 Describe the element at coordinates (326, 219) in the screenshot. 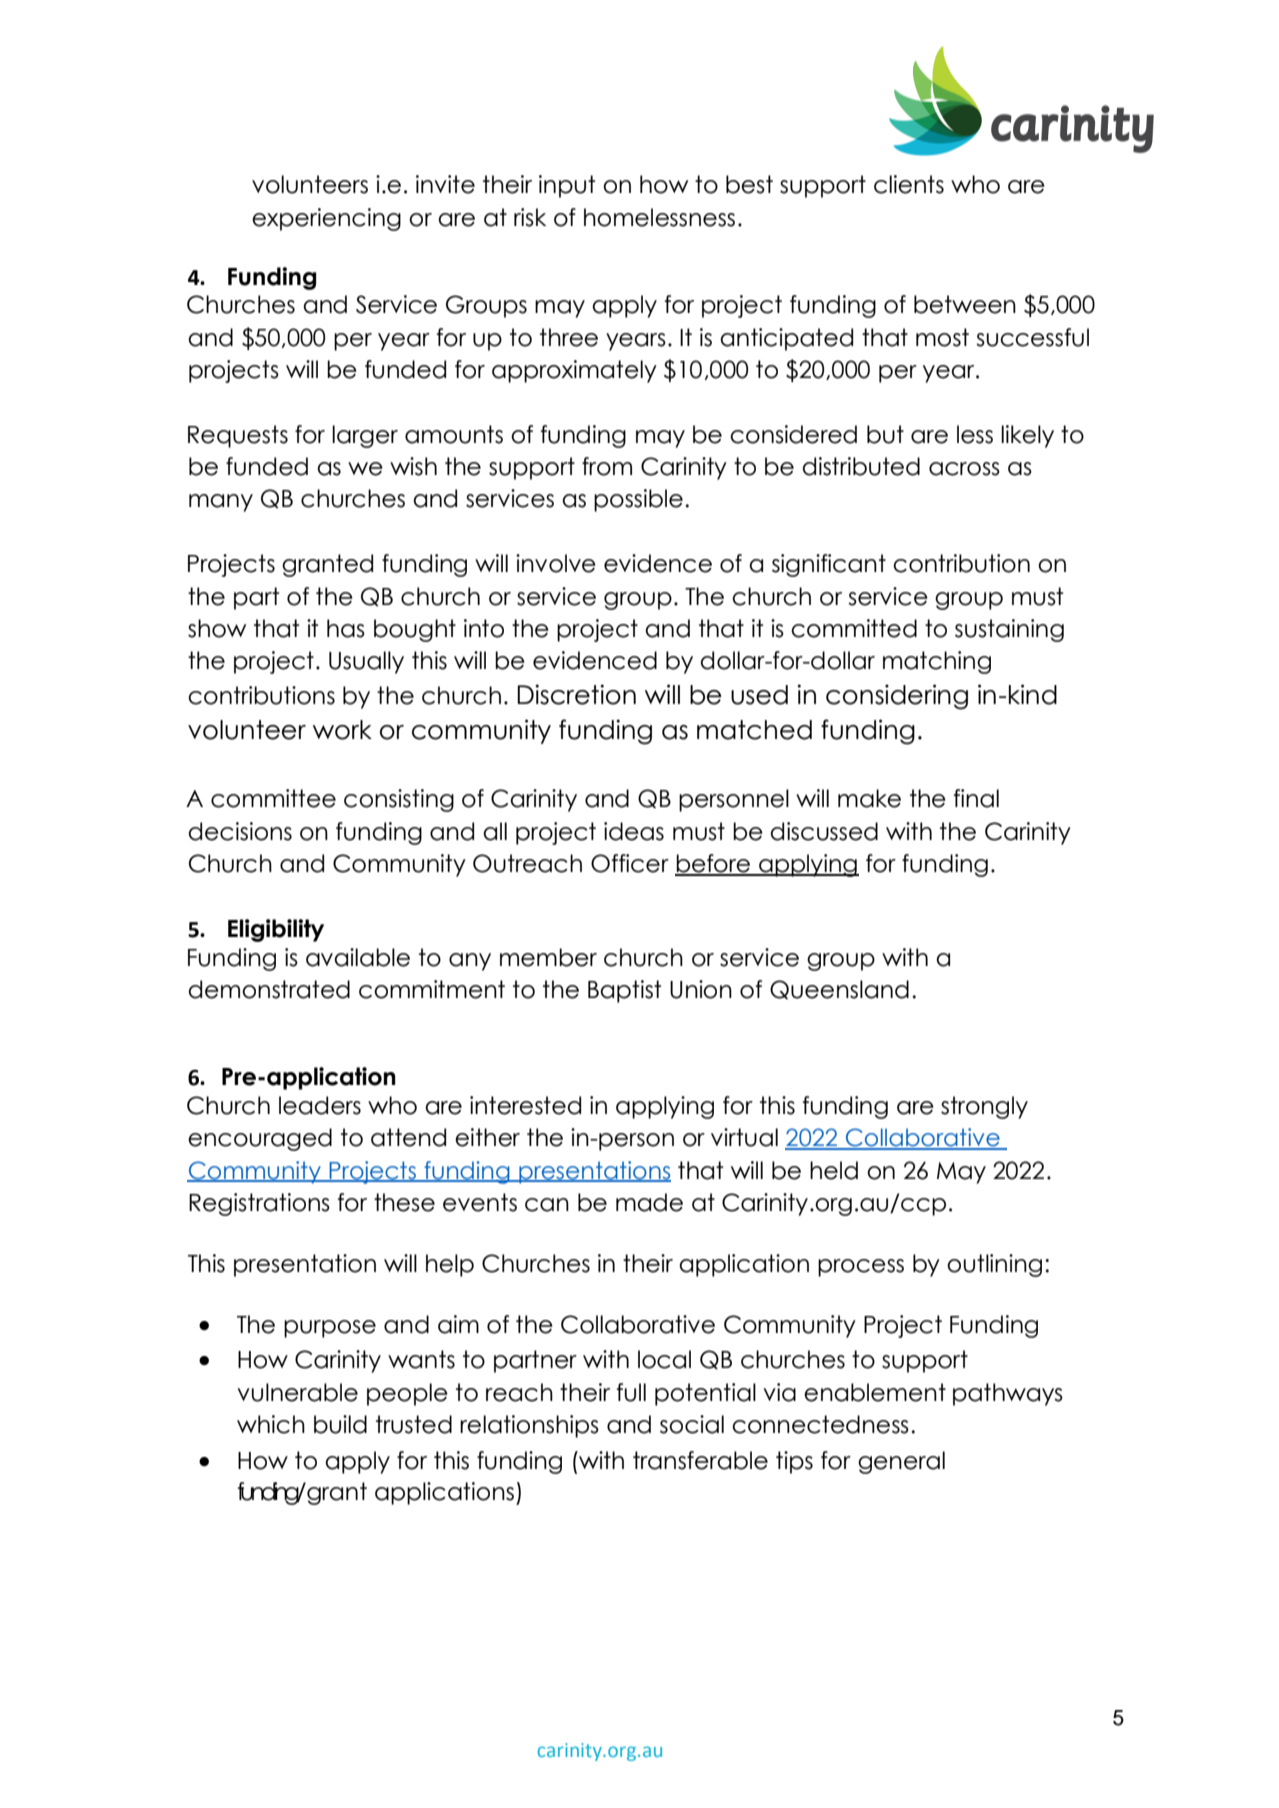

I see `experiencing` at that location.
